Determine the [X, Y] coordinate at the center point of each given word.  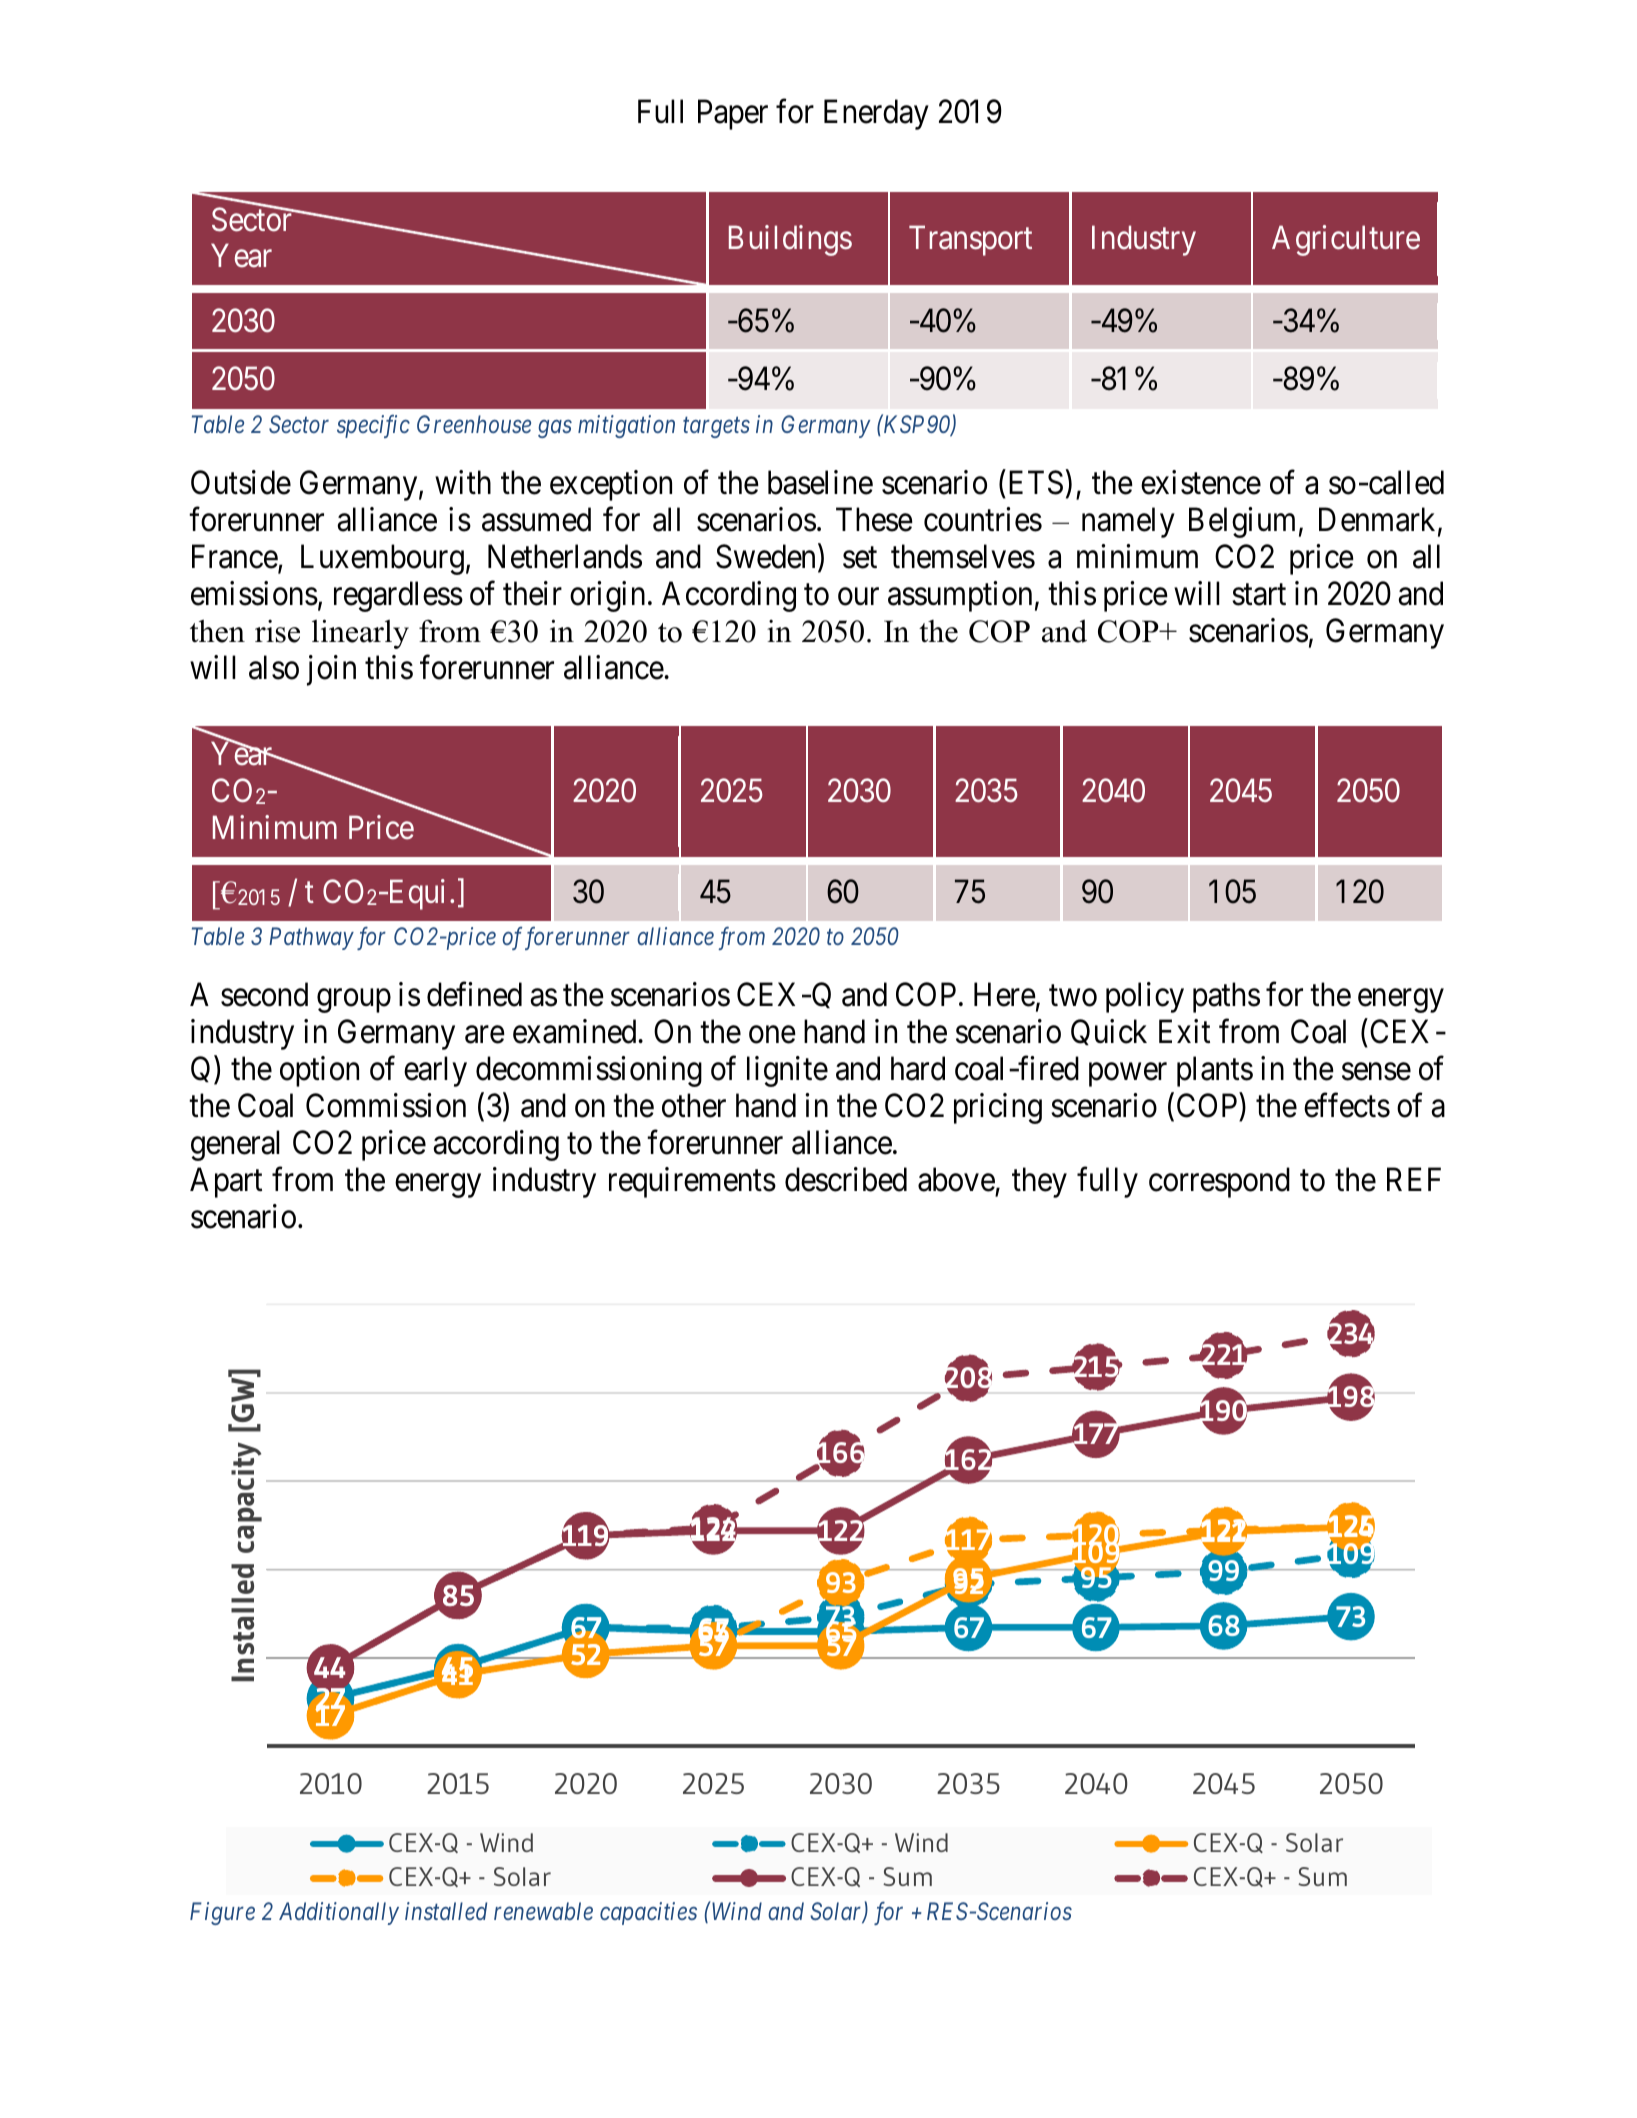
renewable [543, 1911]
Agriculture [1346, 240]
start [1259, 595]
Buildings [790, 240]
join [331, 670]
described [846, 1179]
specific [373, 426]
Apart [226, 1182]
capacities [648, 1913]
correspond [1219, 1182]
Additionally [339, 1913]
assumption [960, 596]
